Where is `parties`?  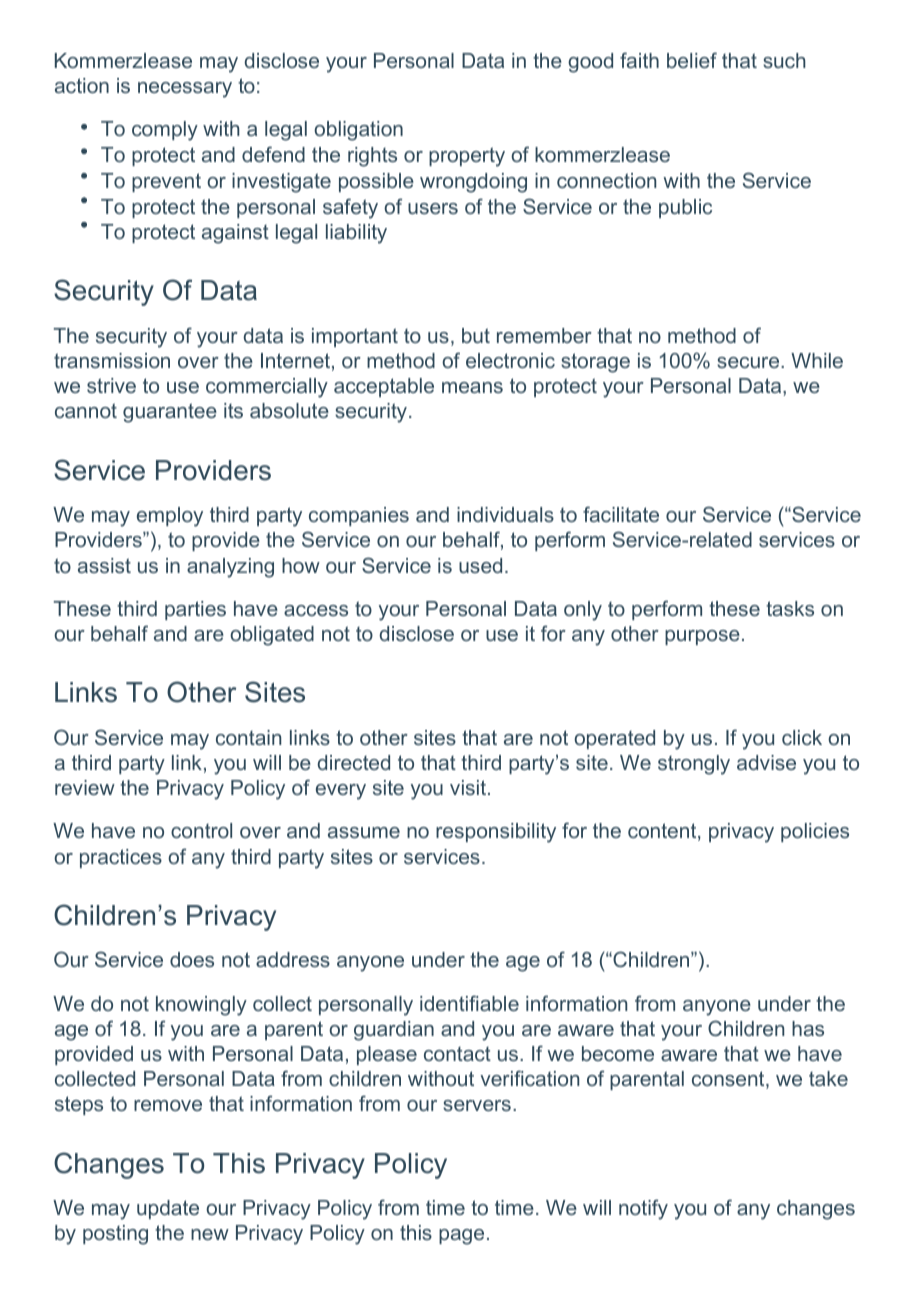 parties is located at coordinates (195, 610).
